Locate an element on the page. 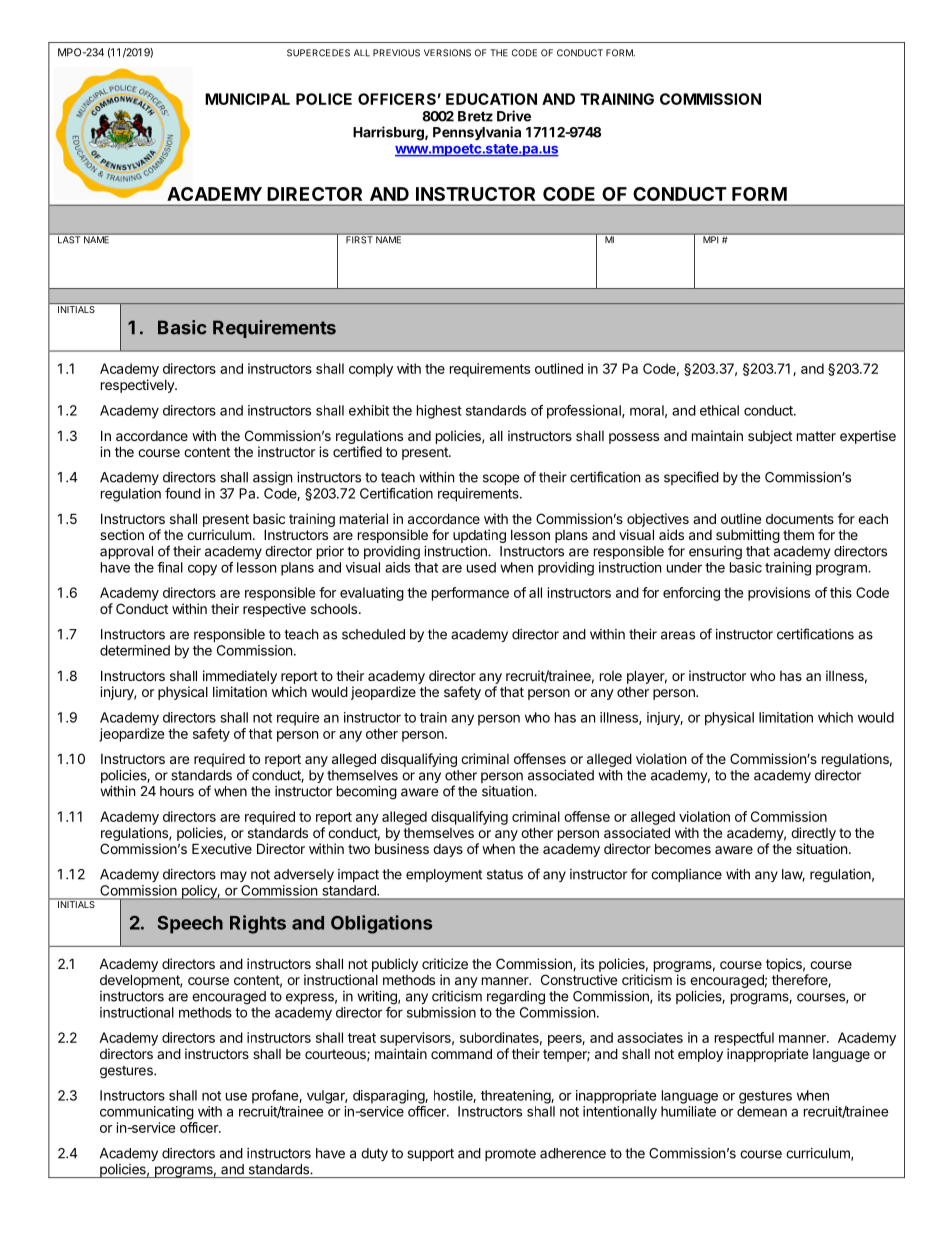 This document has height=1233, width=952. MUNICIPAL is located at coordinates (247, 99).
